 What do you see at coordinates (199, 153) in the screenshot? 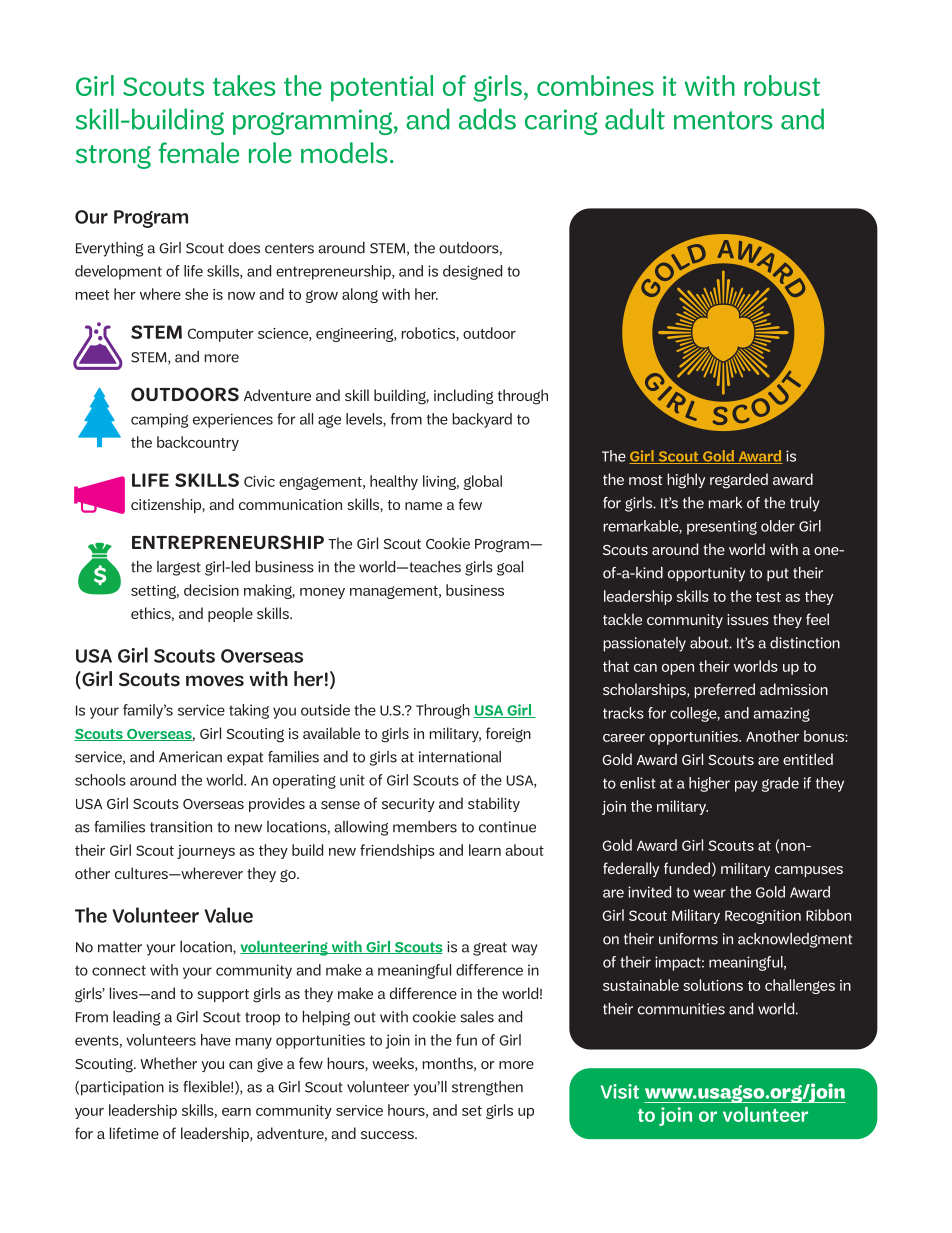
I see `female` at bounding box center [199, 153].
